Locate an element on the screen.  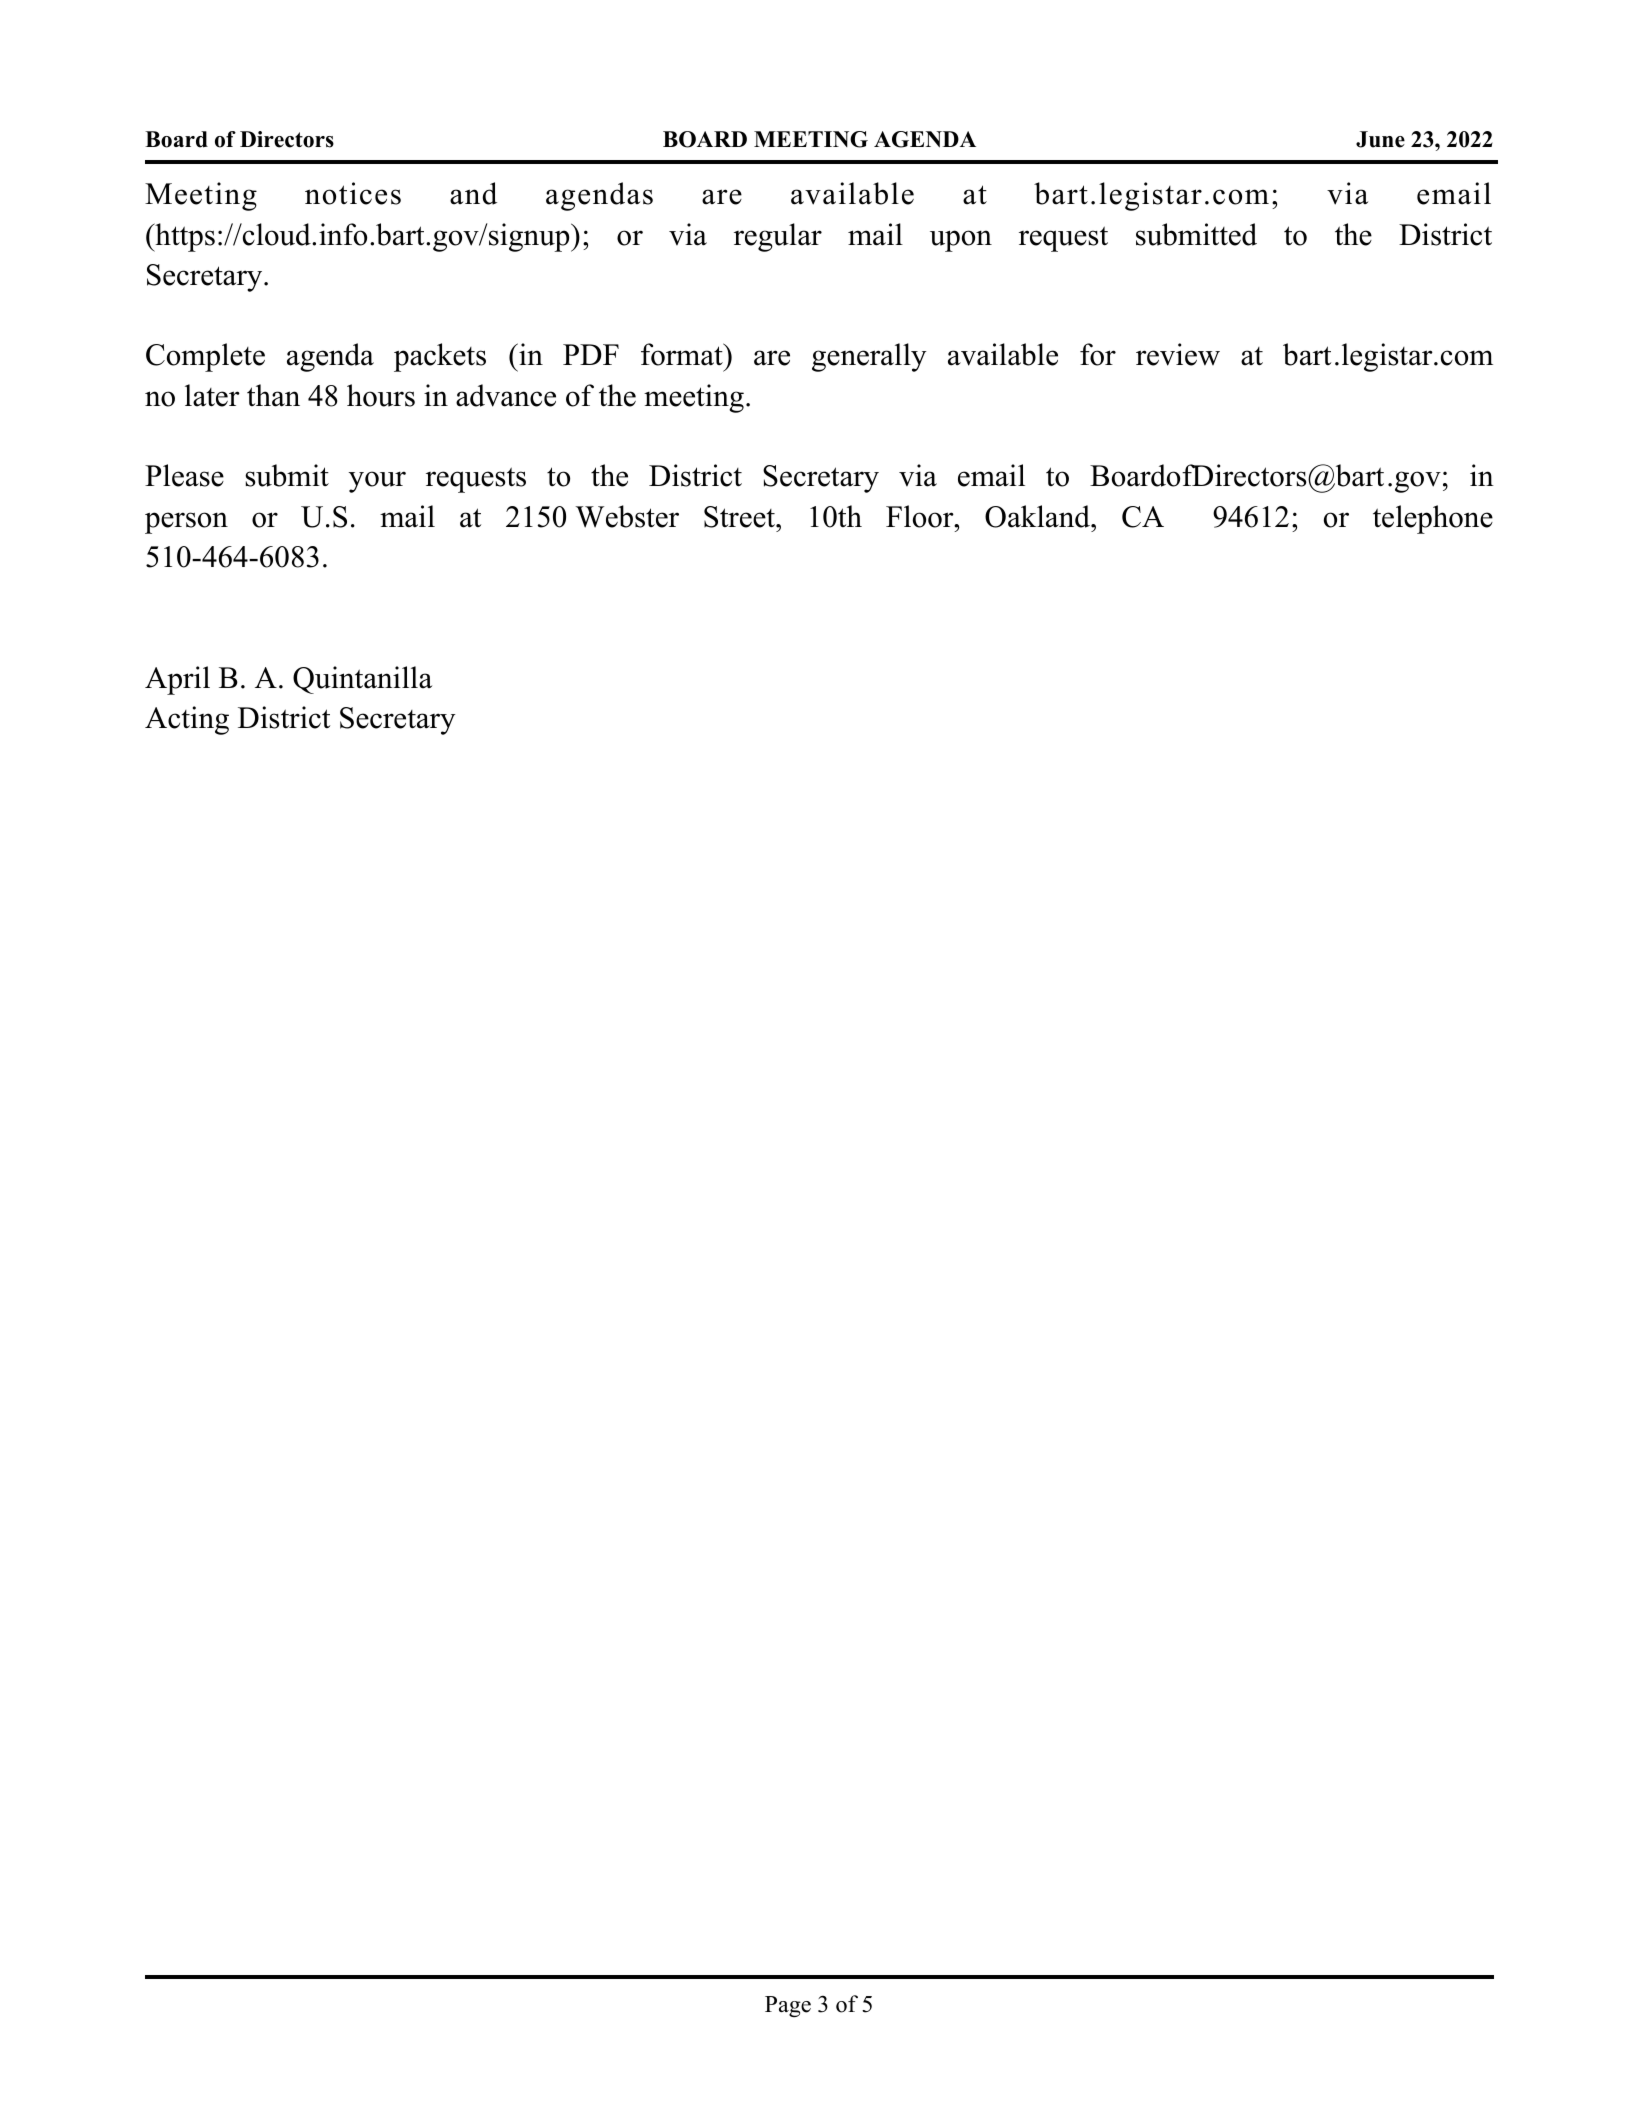
person is located at coordinates (186, 523).
